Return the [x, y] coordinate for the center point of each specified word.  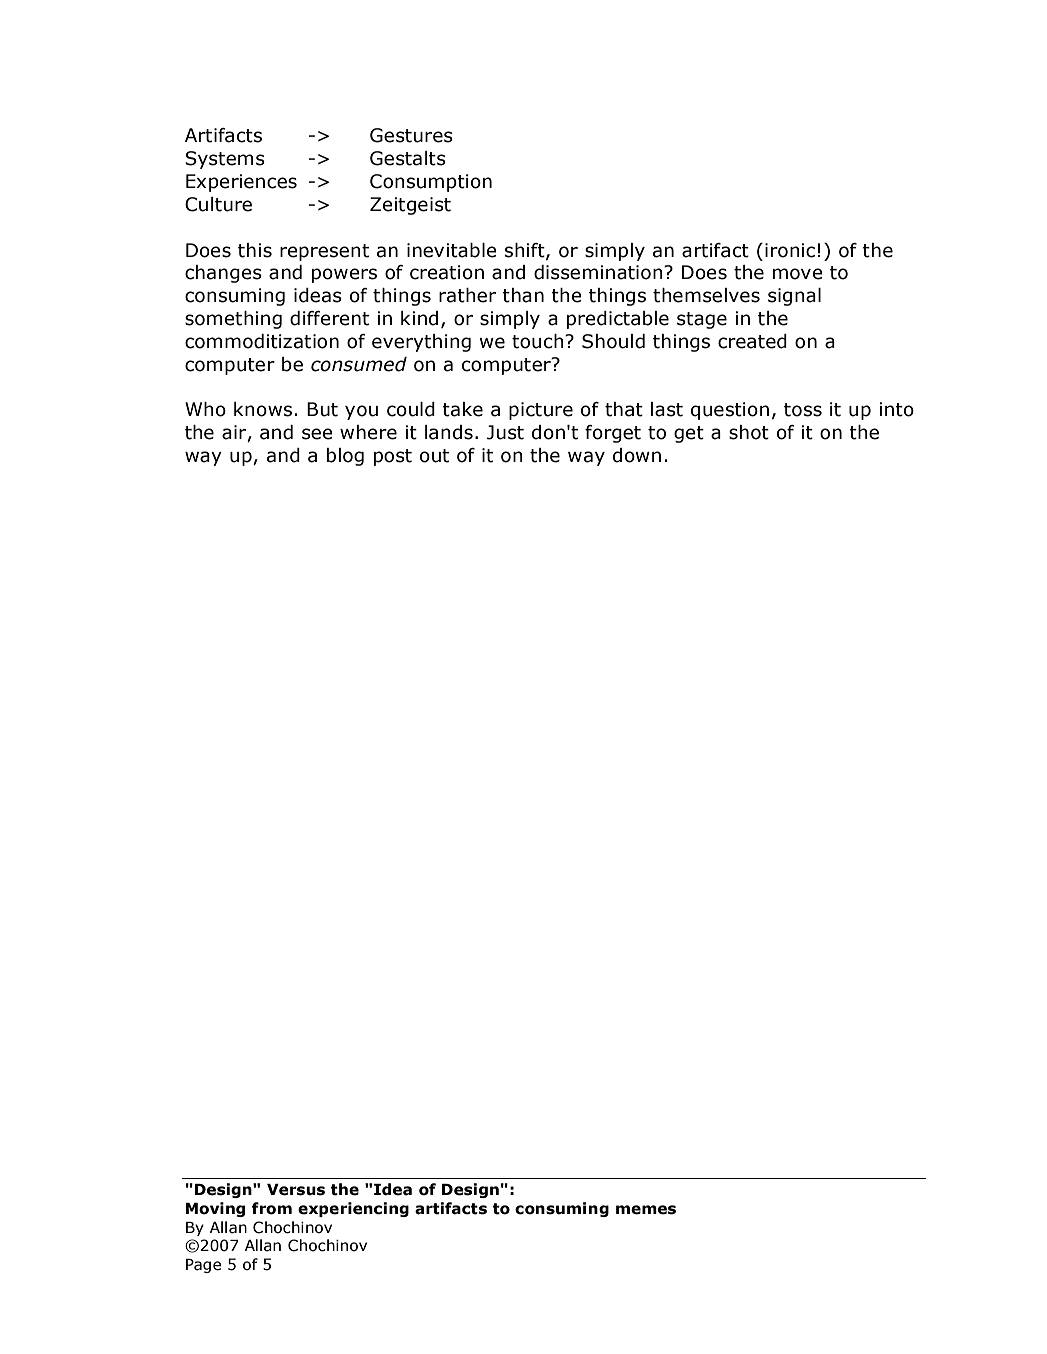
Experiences [241, 183]
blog [345, 457]
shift [526, 251]
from [272, 1208]
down [637, 455]
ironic [790, 250]
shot [749, 432]
